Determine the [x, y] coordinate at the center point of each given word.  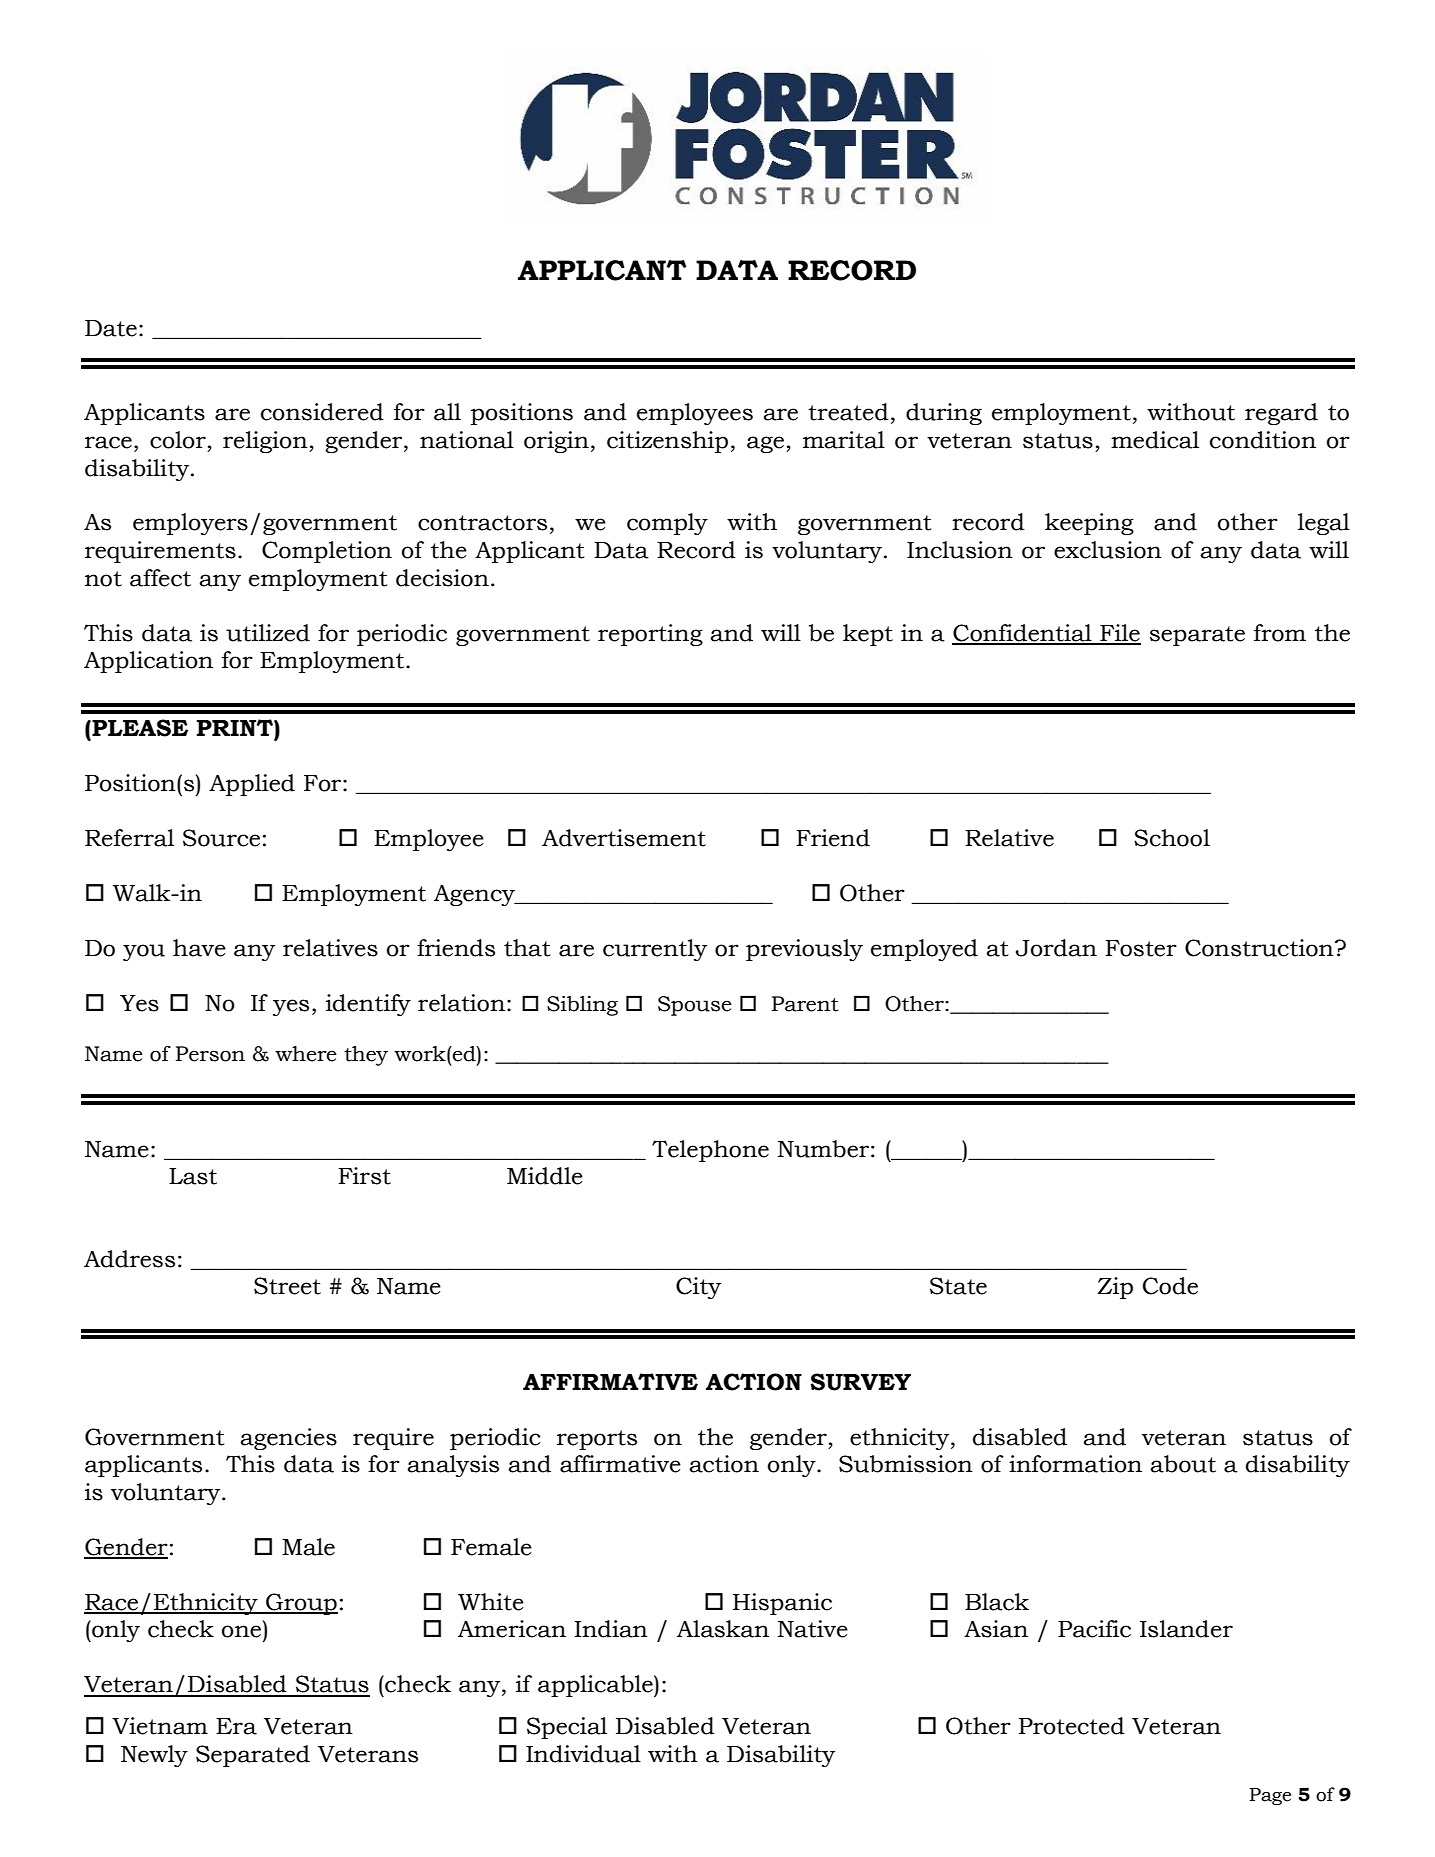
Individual [583, 1754]
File [1119, 634]
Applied [252, 785]
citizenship [667, 442]
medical [1155, 440]
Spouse [695, 1006]
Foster [1141, 948]
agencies [288, 1439]
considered [322, 412]
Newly [154, 1756]
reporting [650, 635]
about [1183, 1464]
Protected [1072, 1726]
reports [597, 1440]
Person [210, 1054]
